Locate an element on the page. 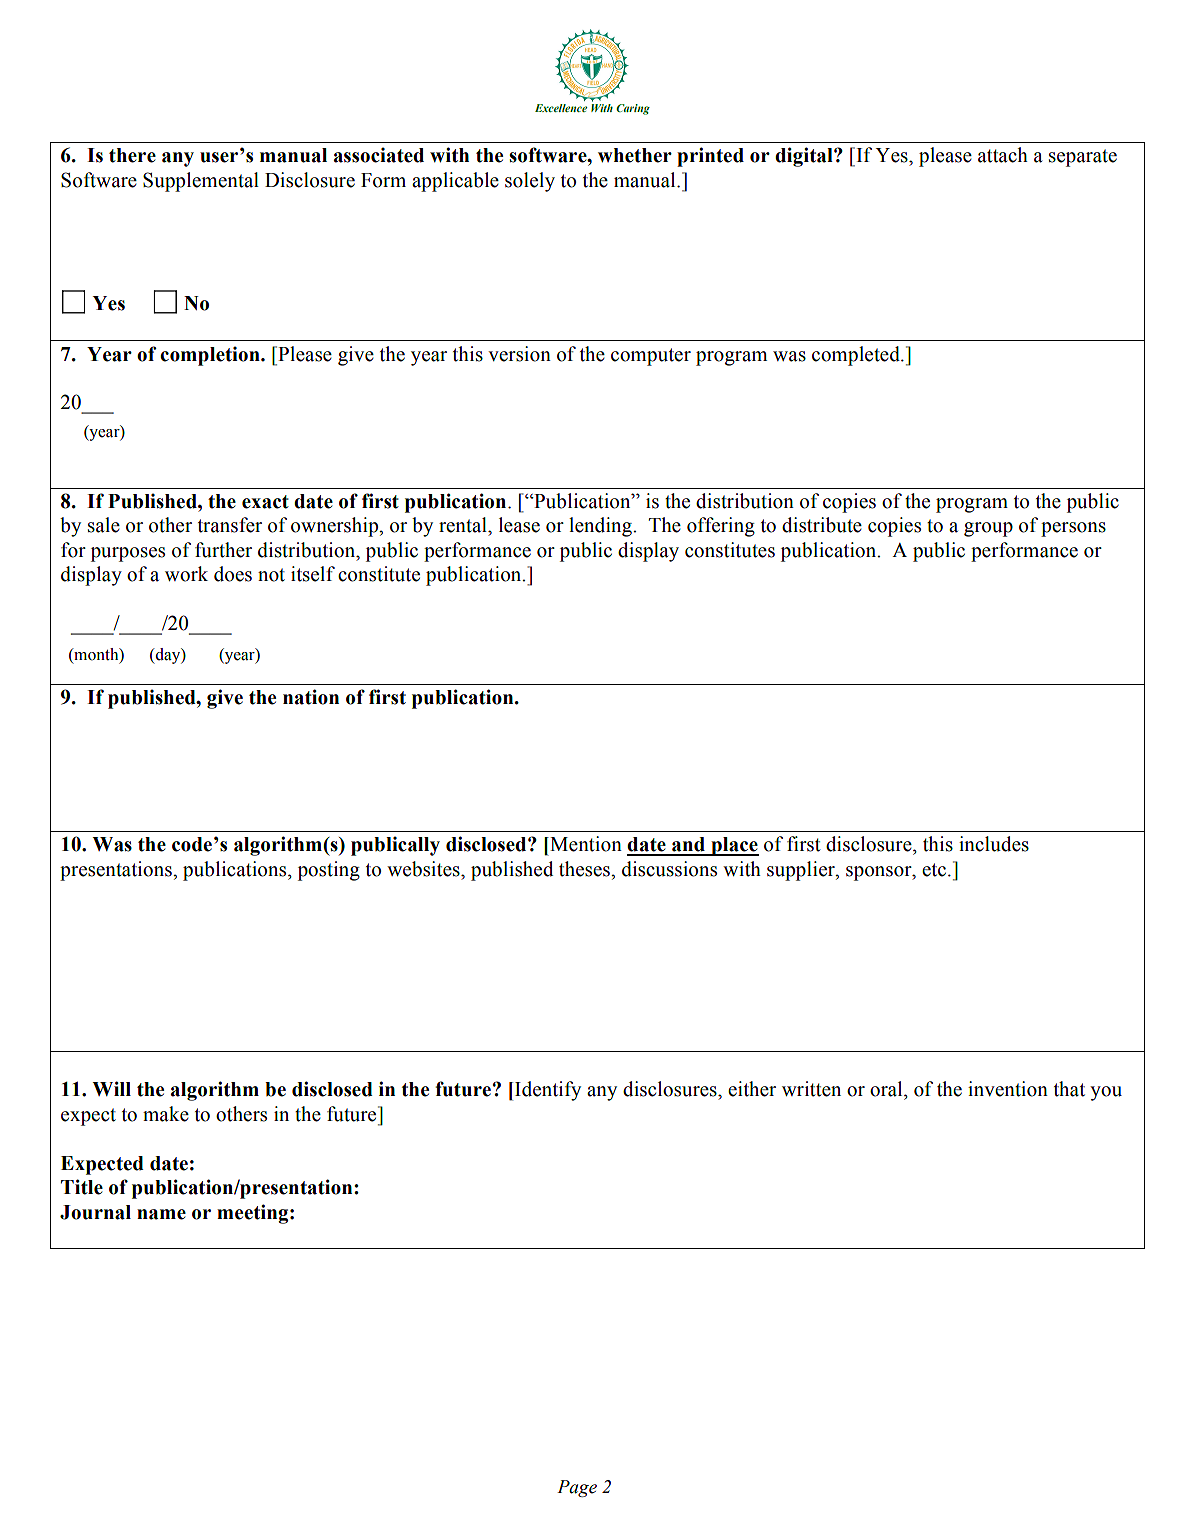 The height and width of the page is (1528, 1181). attach is located at coordinates (1003, 155).
